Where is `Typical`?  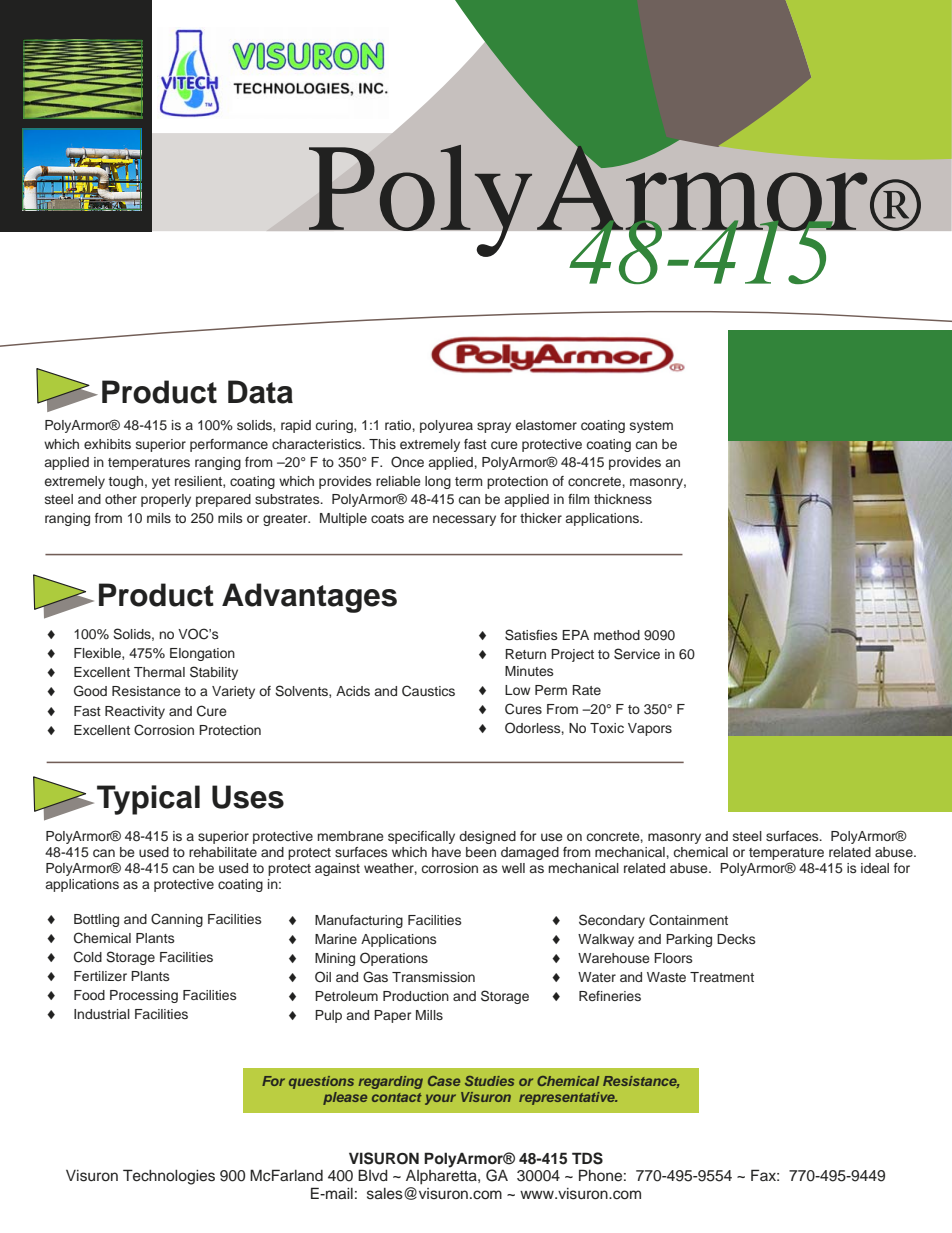 Typical is located at coordinates (148, 800).
